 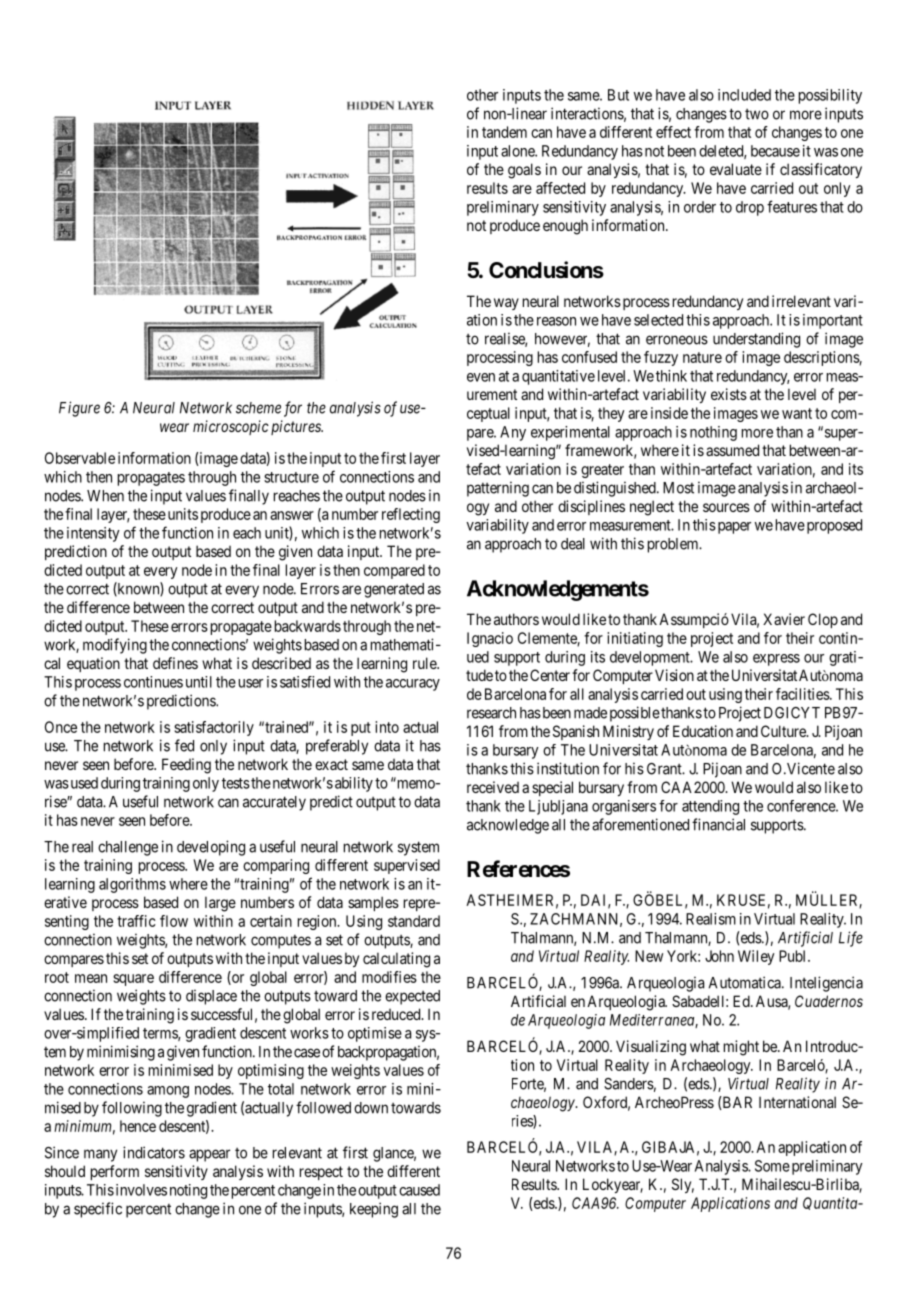 I want to click on tandem, so click(x=504, y=132).
